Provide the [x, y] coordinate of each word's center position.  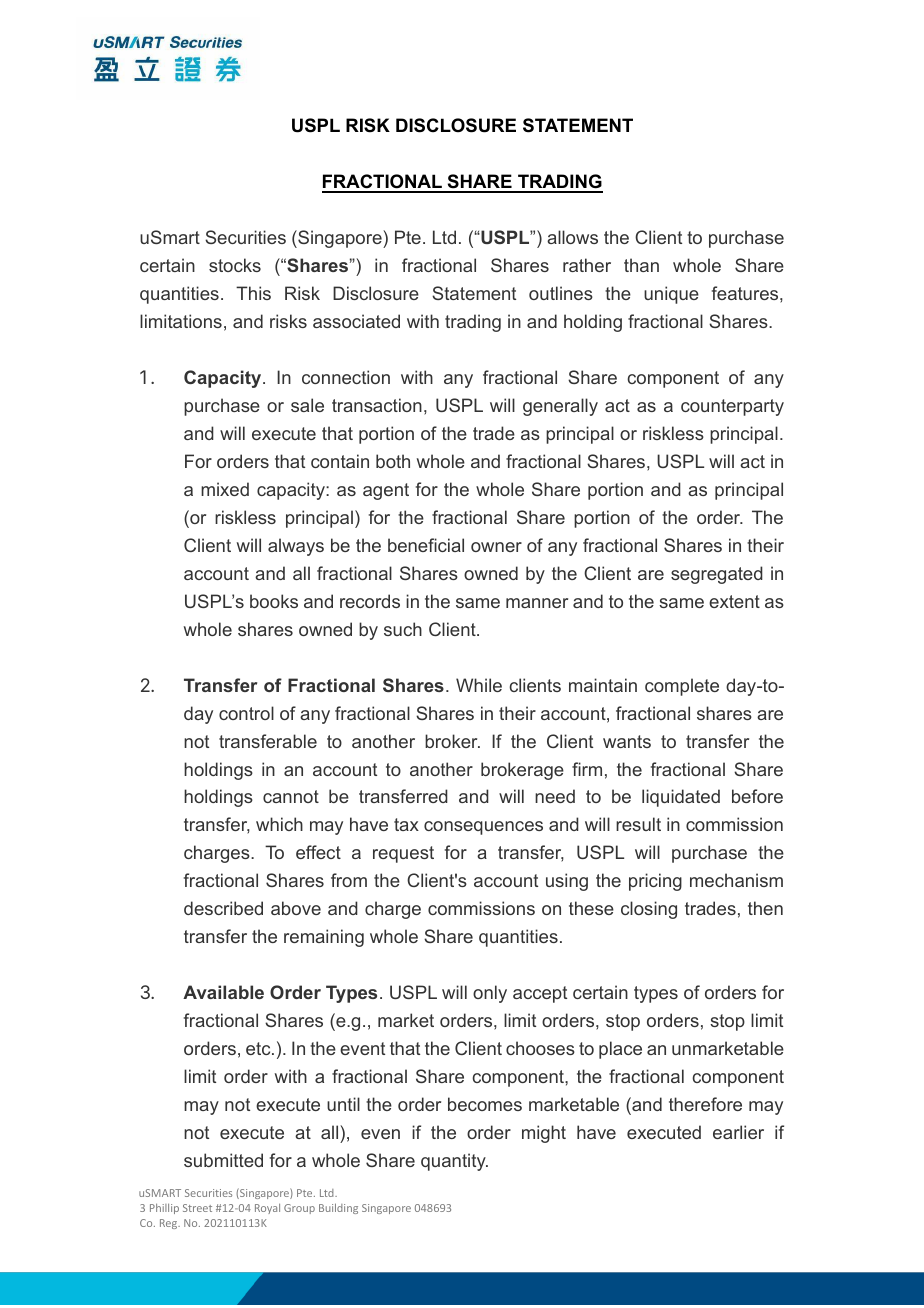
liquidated [681, 798]
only [490, 994]
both [393, 461]
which [279, 824]
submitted [223, 1160]
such [403, 629]
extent [734, 601]
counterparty [732, 407]
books [274, 601]
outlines [561, 293]
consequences [483, 828]
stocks [235, 265]
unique [671, 295]
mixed [225, 489]
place [620, 1050]
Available [223, 992]
